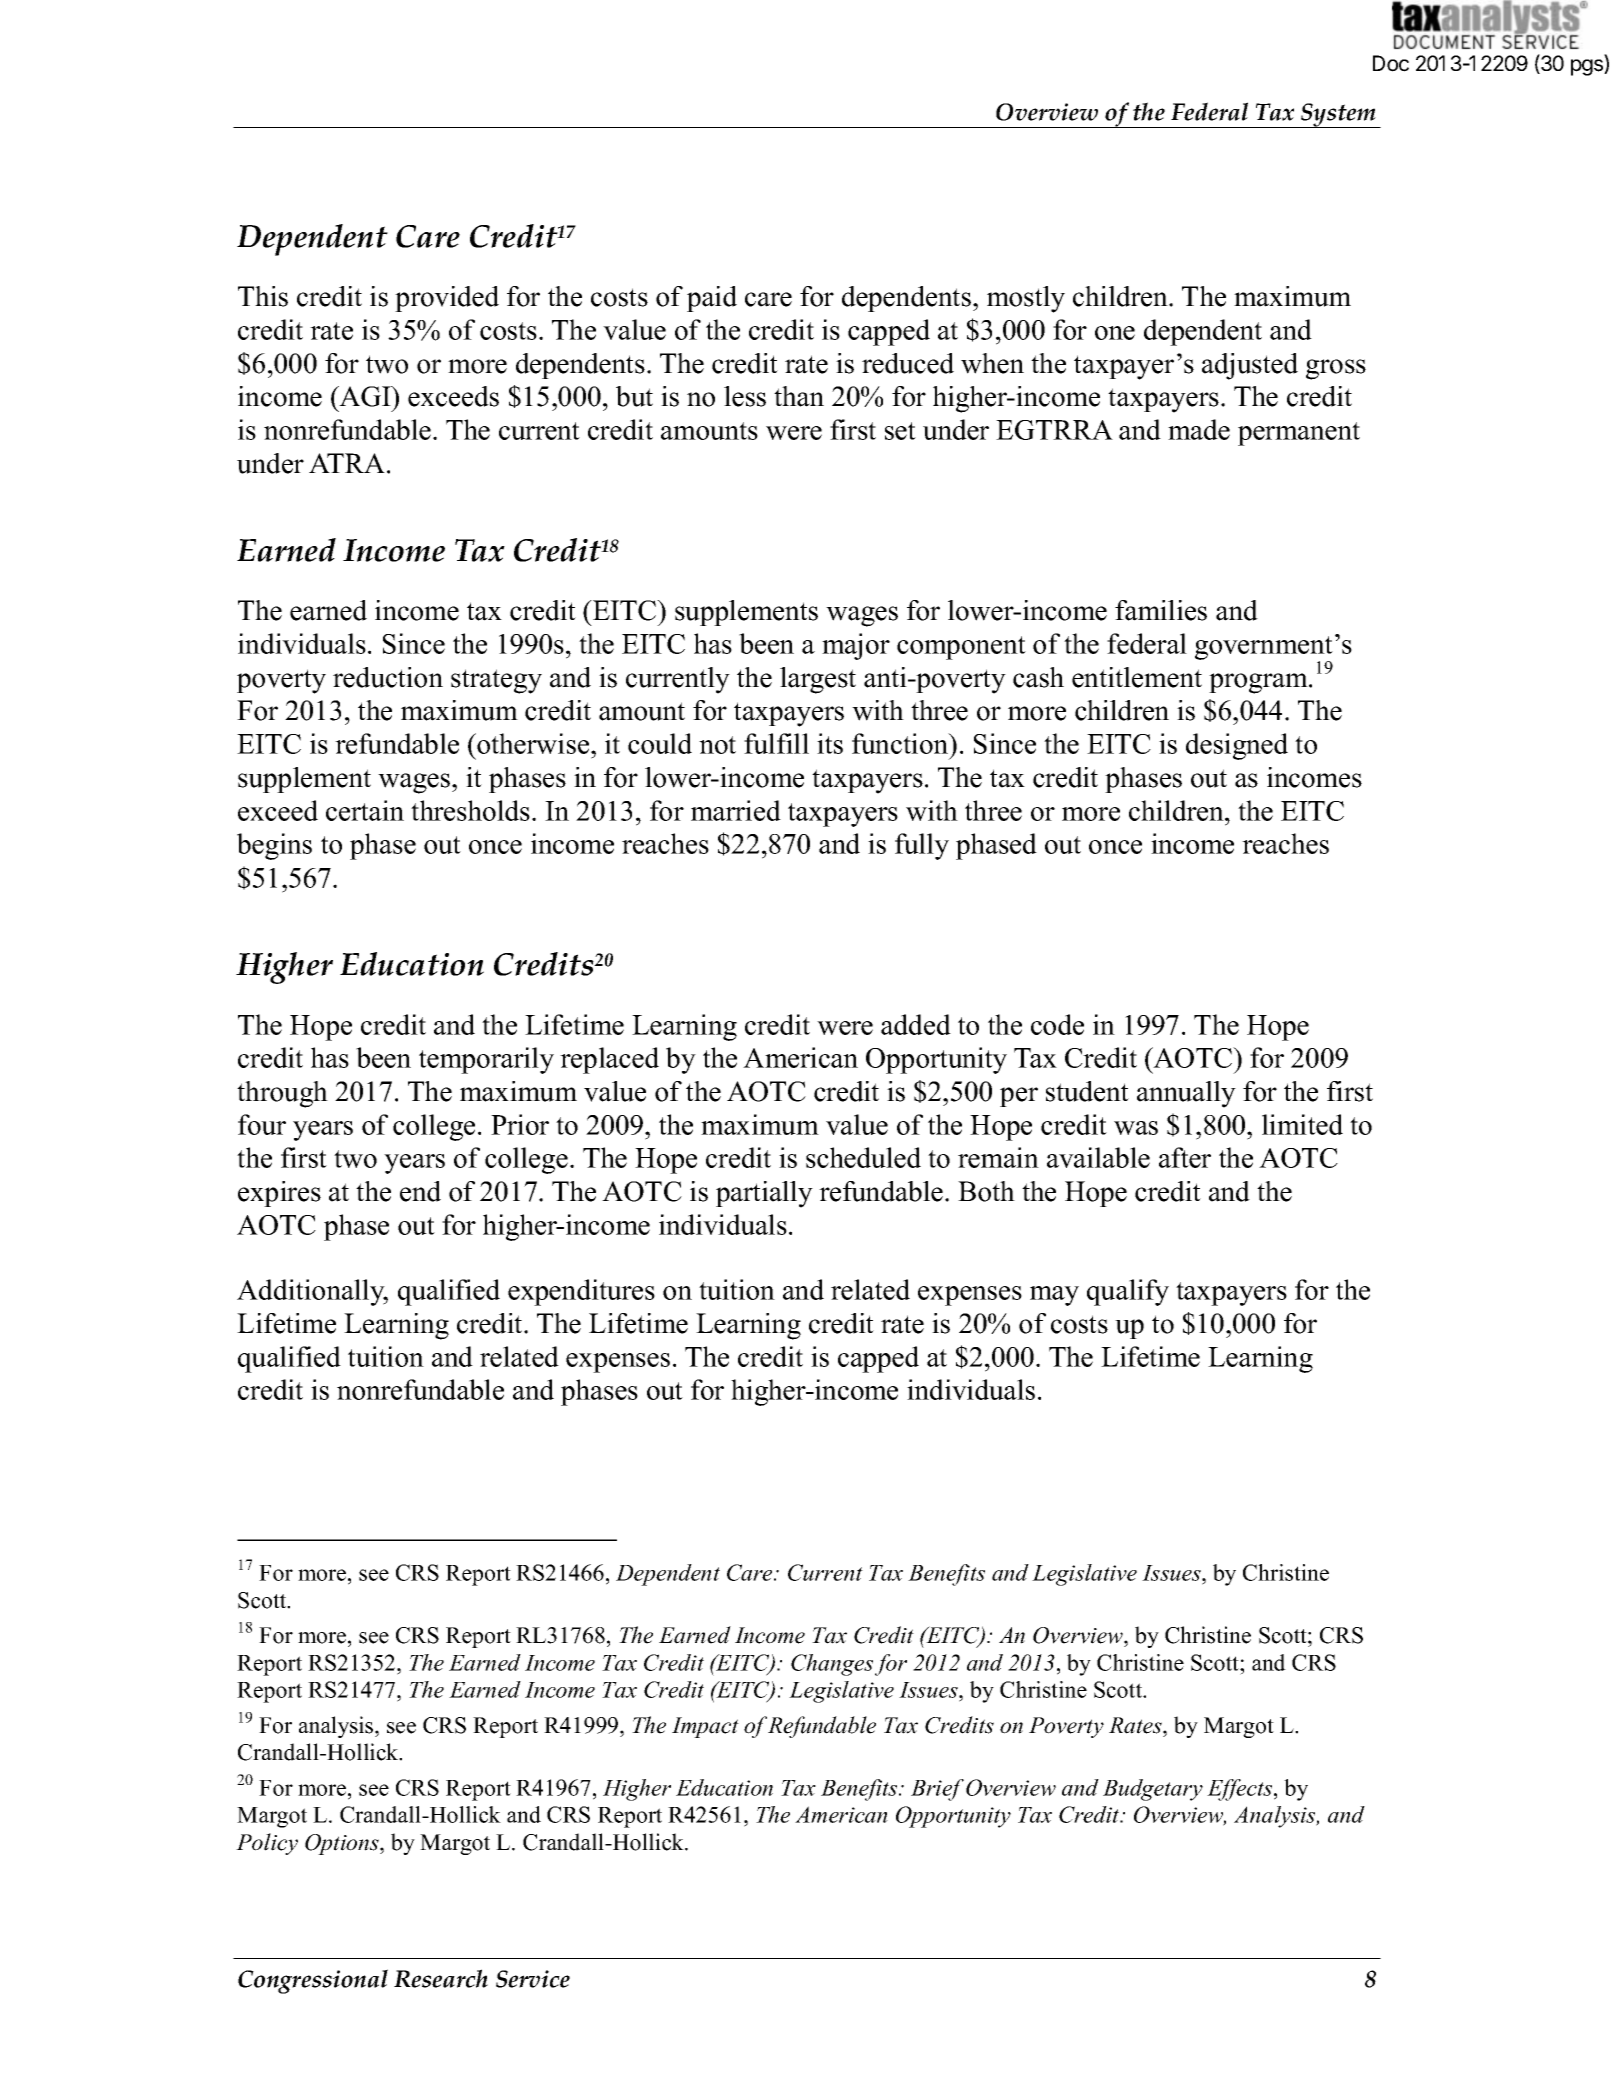 The height and width of the document is (2089, 1614). I want to click on temporarily, so click(486, 1060).
